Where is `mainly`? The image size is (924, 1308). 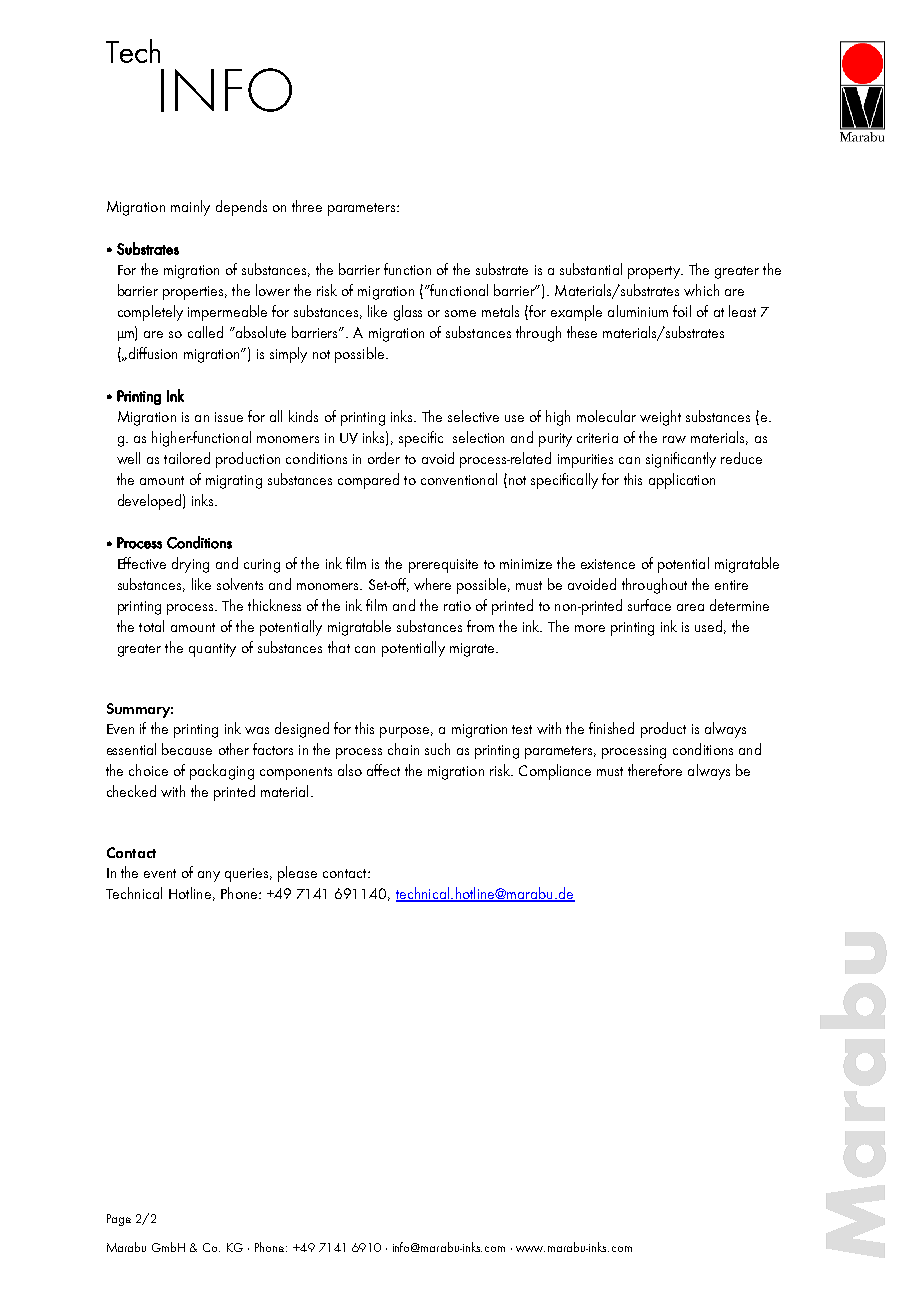 mainly is located at coordinates (190, 208).
